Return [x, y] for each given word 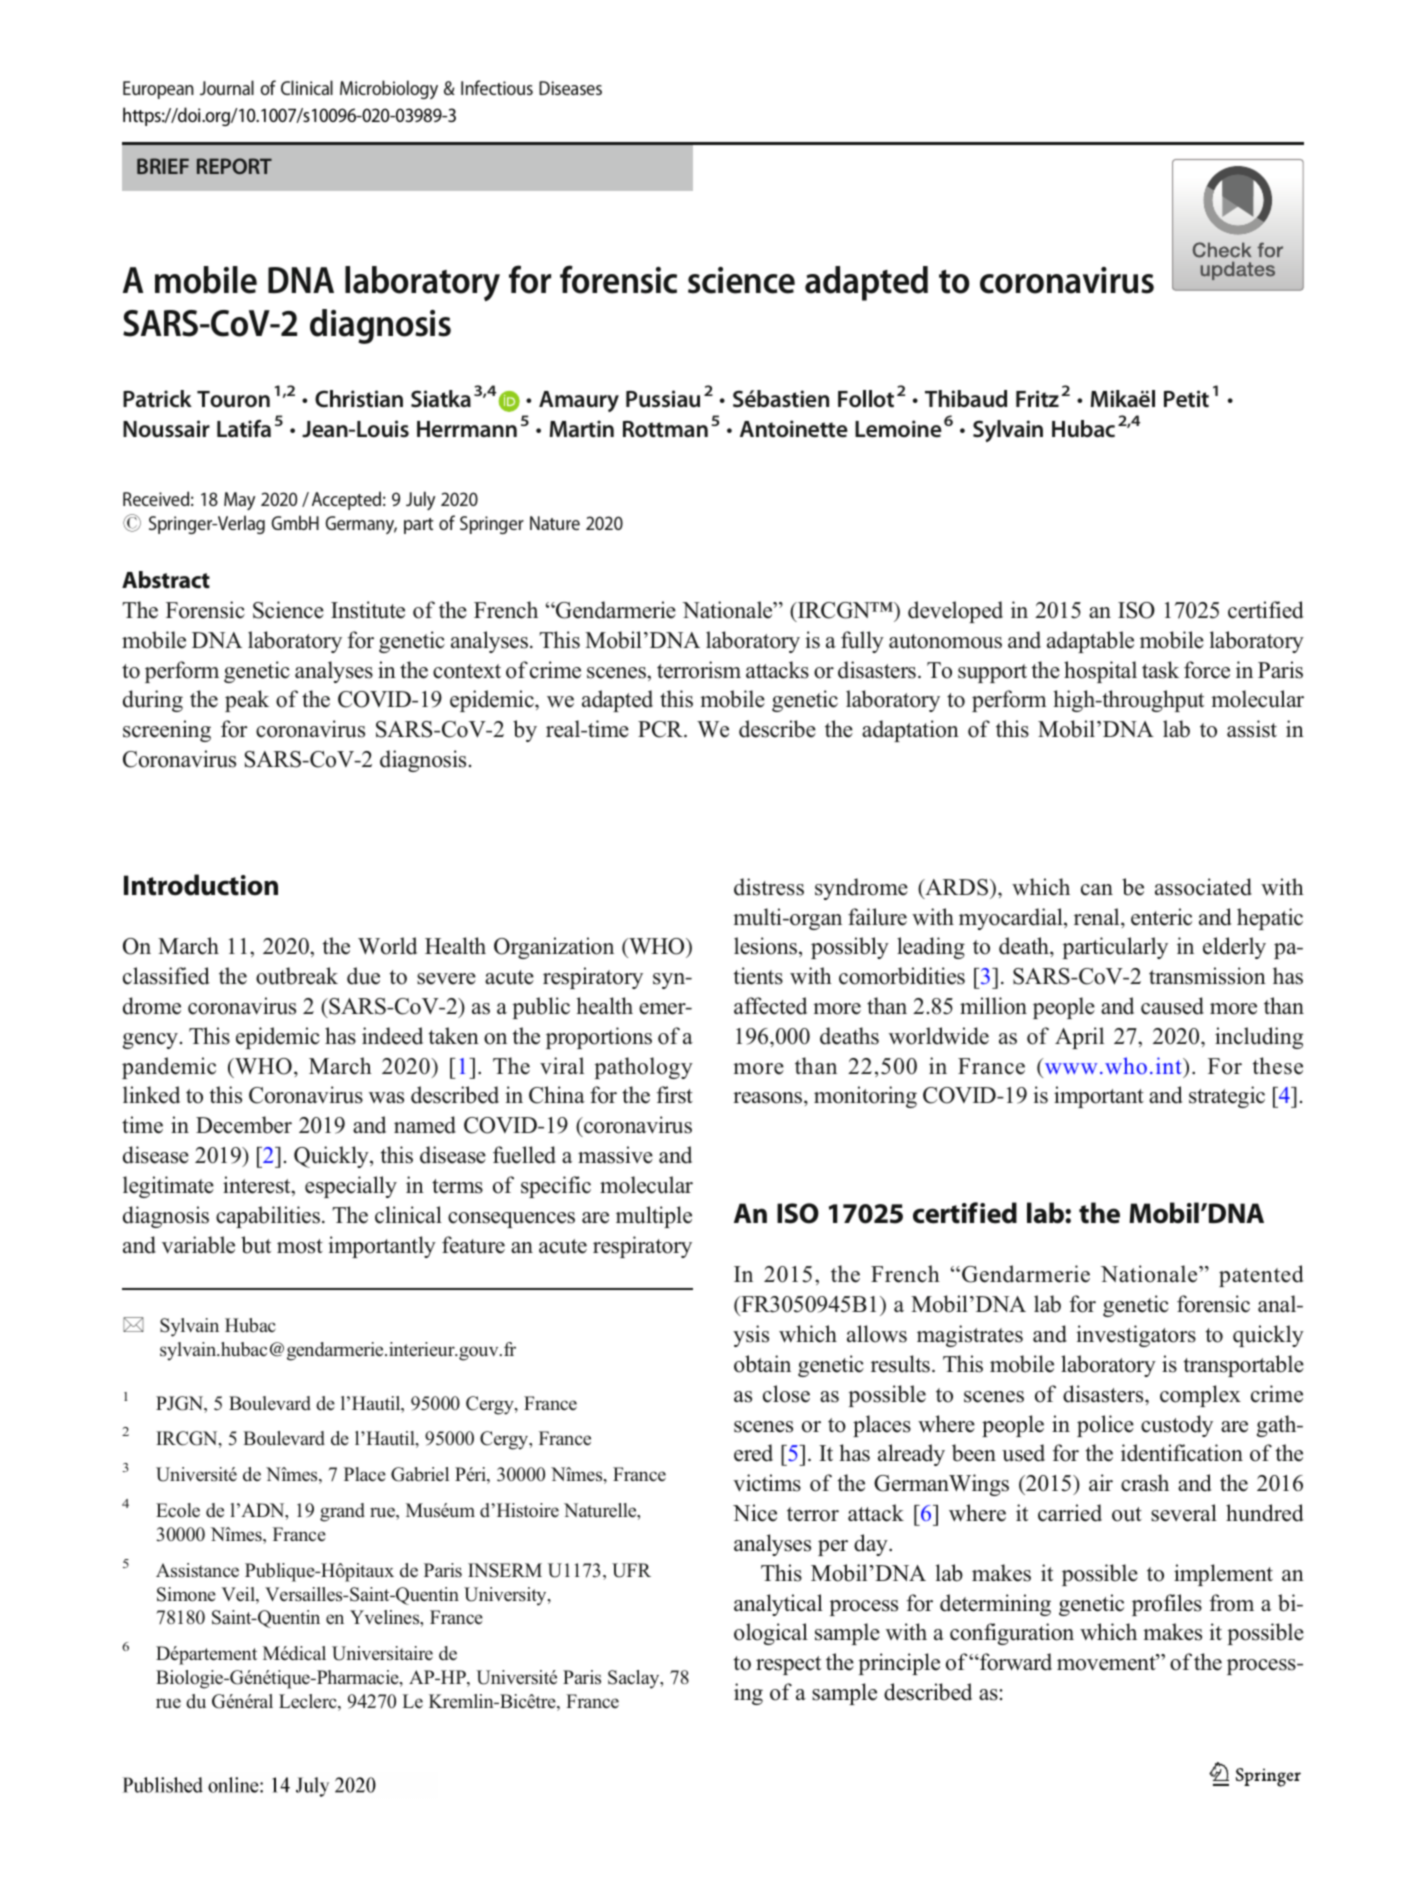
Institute [368, 610]
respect [788, 1665]
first [674, 1095]
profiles [1167, 1605]
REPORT [234, 166]
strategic [1227, 1097]
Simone [186, 1594]
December [244, 1125]
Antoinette [794, 429]
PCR [661, 729]
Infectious [497, 87]
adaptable [1090, 642]
